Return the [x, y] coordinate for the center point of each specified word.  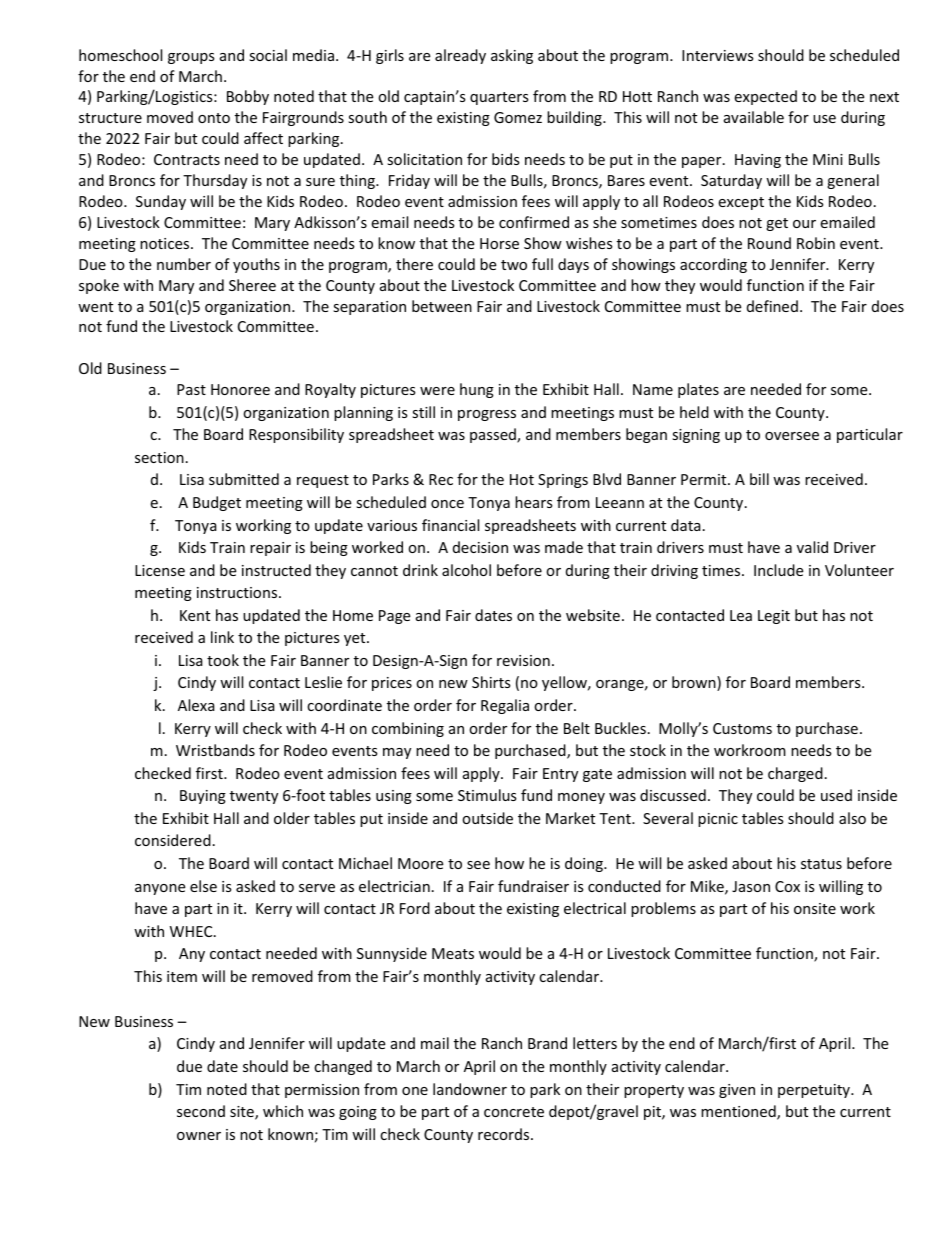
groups [191, 58]
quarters [499, 98]
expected [765, 97]
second [201, 1111]
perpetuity [815, 1091]
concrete [514, 1112]
